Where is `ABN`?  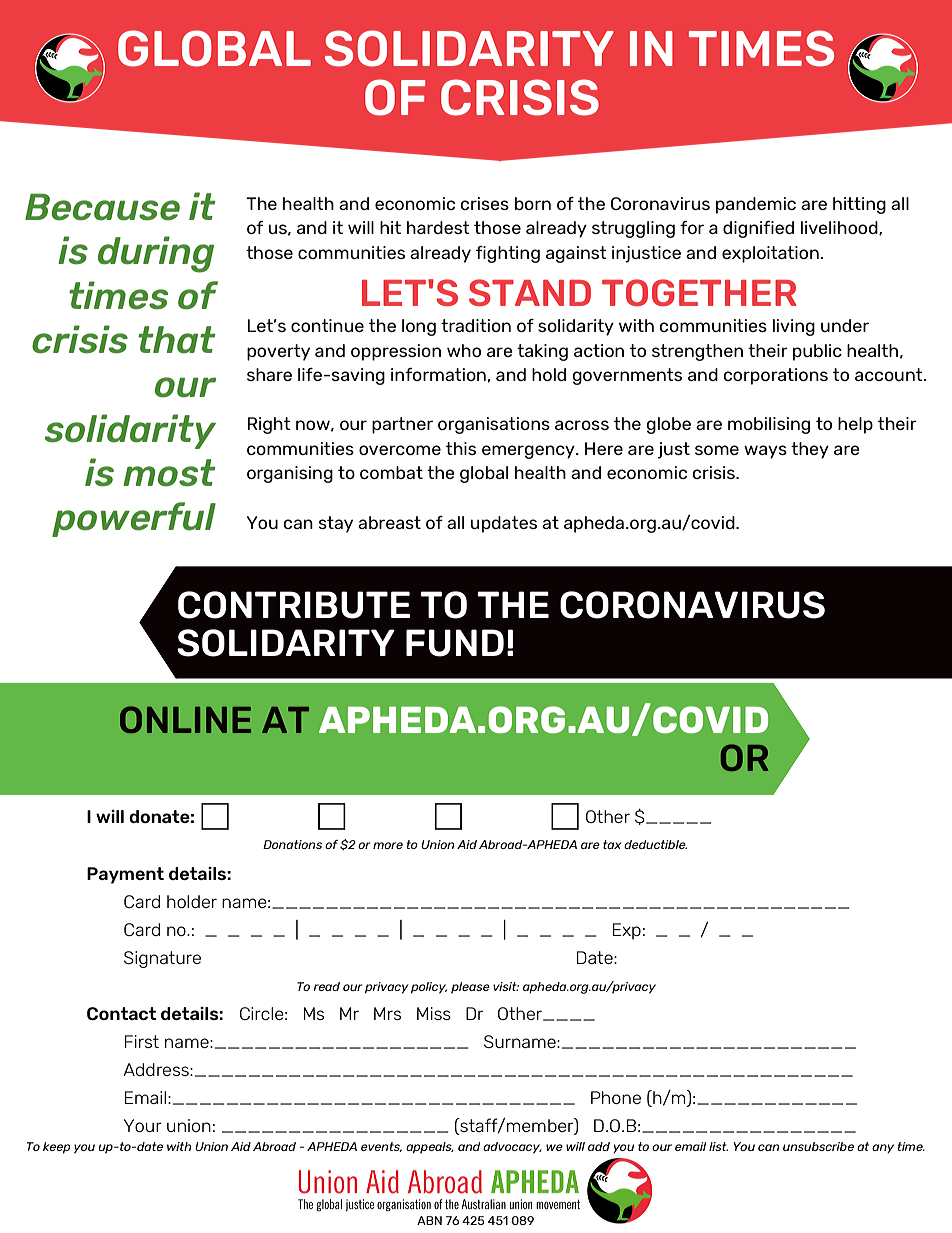
ABN is located at coordinates (429, 1220).
